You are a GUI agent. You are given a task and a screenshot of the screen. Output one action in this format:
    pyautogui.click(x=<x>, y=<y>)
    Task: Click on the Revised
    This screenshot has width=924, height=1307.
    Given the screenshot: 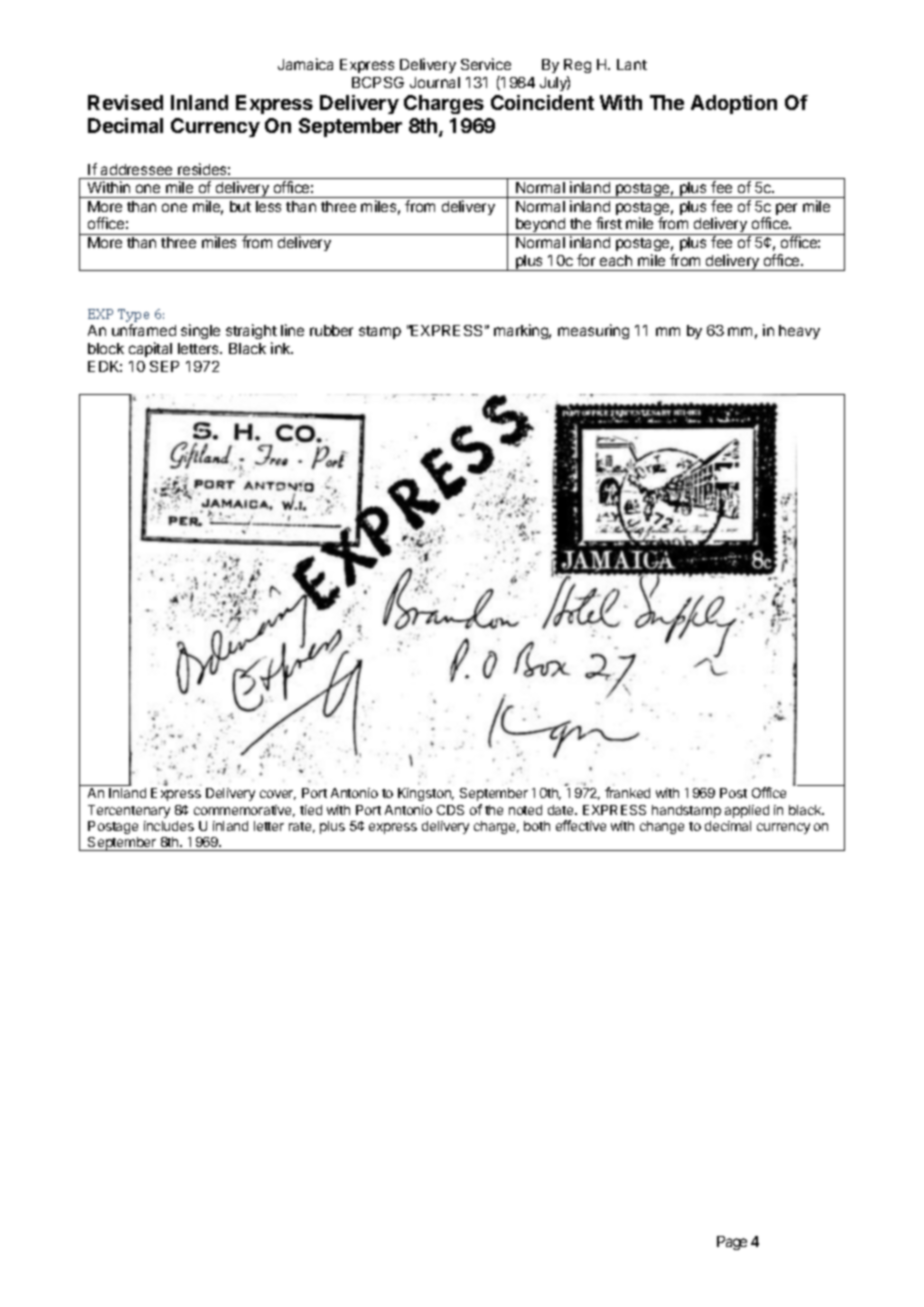 What is the action you would take?
    pyautogui.click(x=125, y=102)
